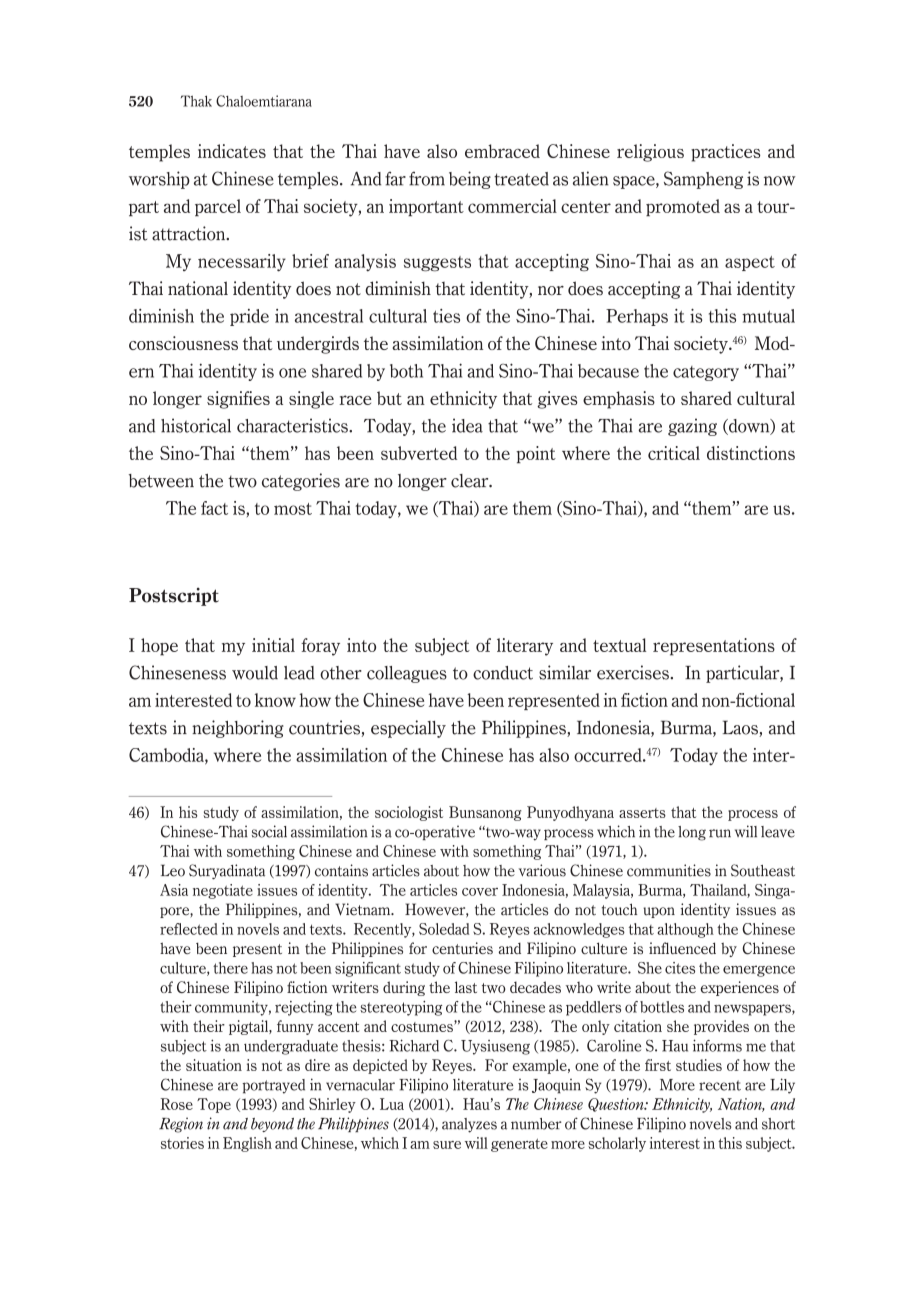 The height and width of the screenshot is (1293, 924). Describe the element at coordinates (699, 1065) in the screenshot. I see `studies` at that location.
